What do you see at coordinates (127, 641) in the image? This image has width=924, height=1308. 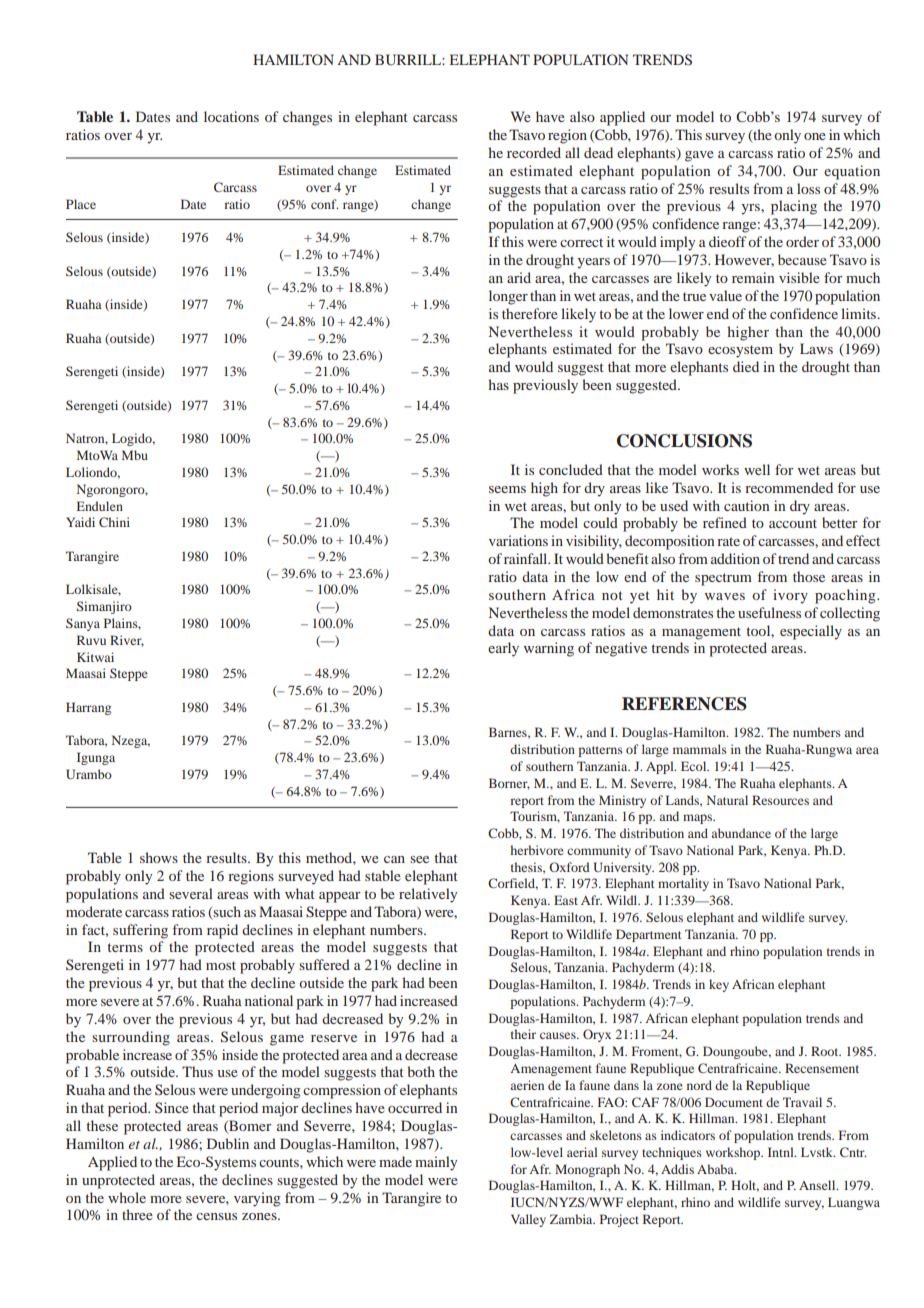 I see `River` at bounding box center [127, 641].
